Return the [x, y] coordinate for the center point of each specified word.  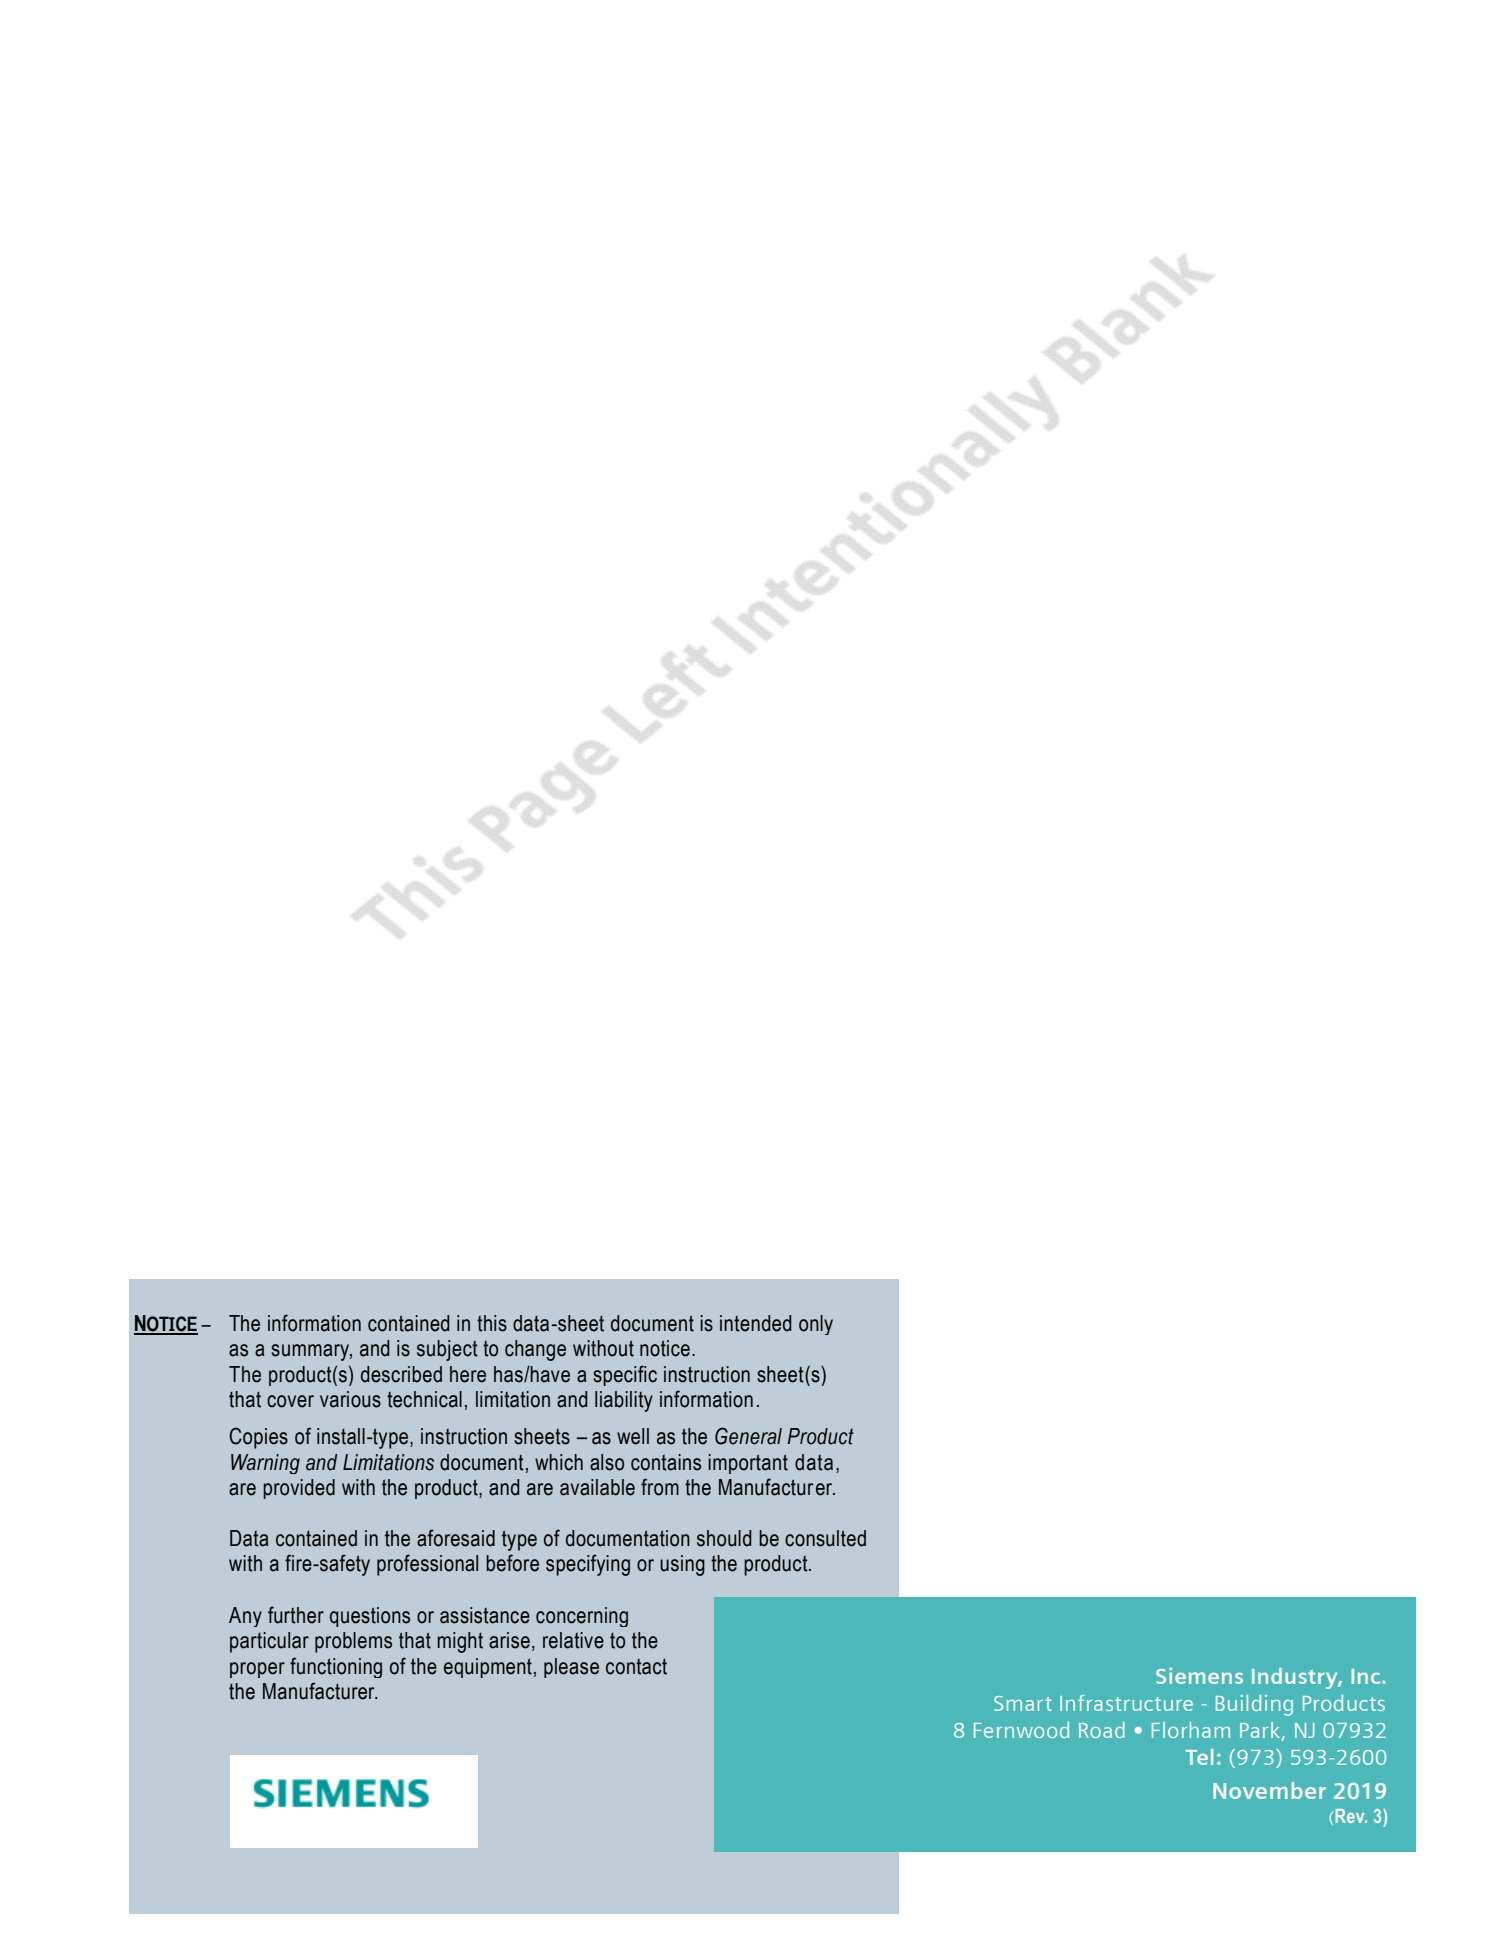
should [724, 1538]
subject [447, 1350]
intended [756, 1323]
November [1269, 1790]
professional [427, 1565]
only [816, 1325]
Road [1102, 1730]
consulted [825, 1538]
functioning [336, 1667]
